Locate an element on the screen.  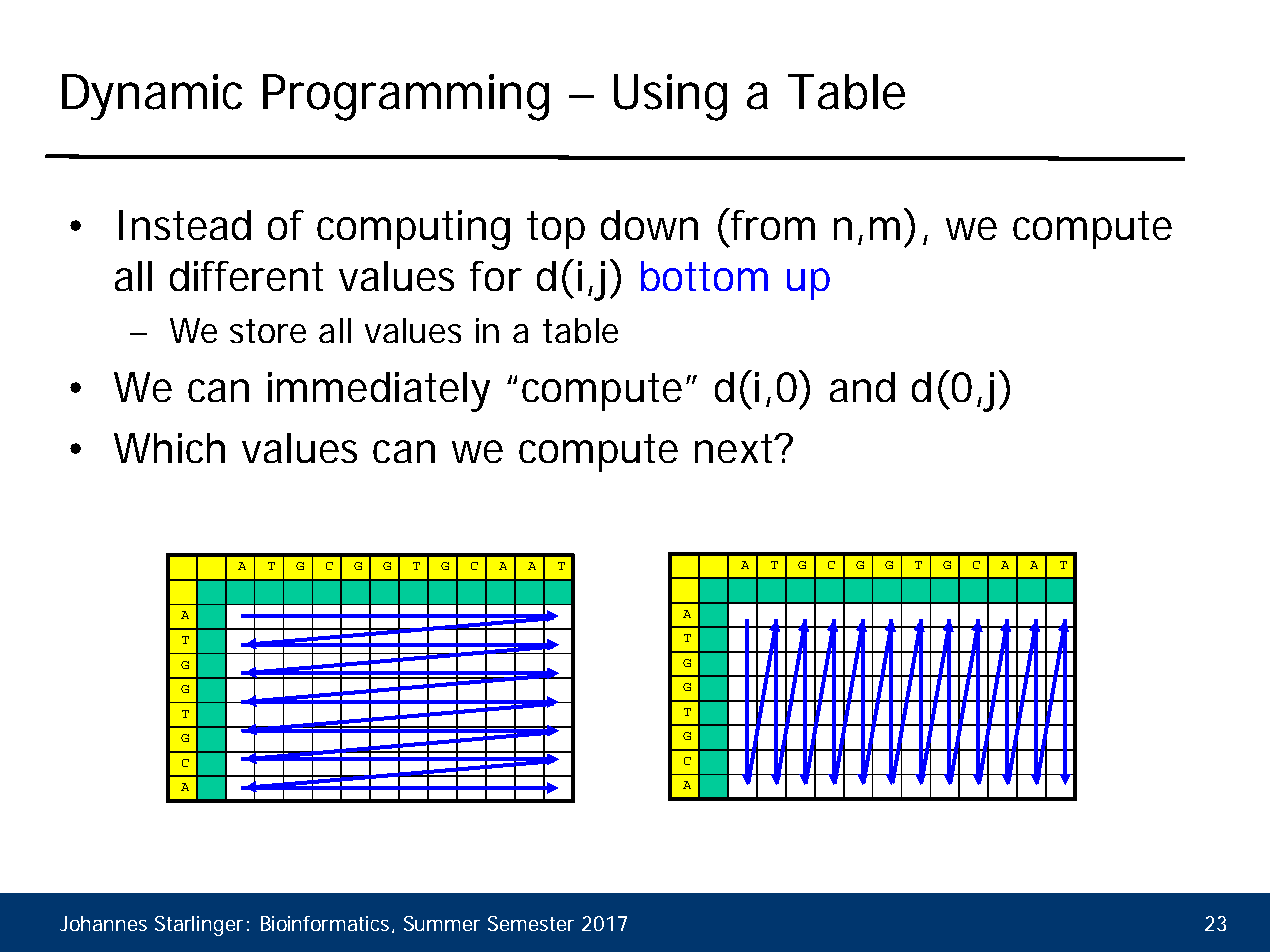
Programming is located at coordinates (406, 97).
